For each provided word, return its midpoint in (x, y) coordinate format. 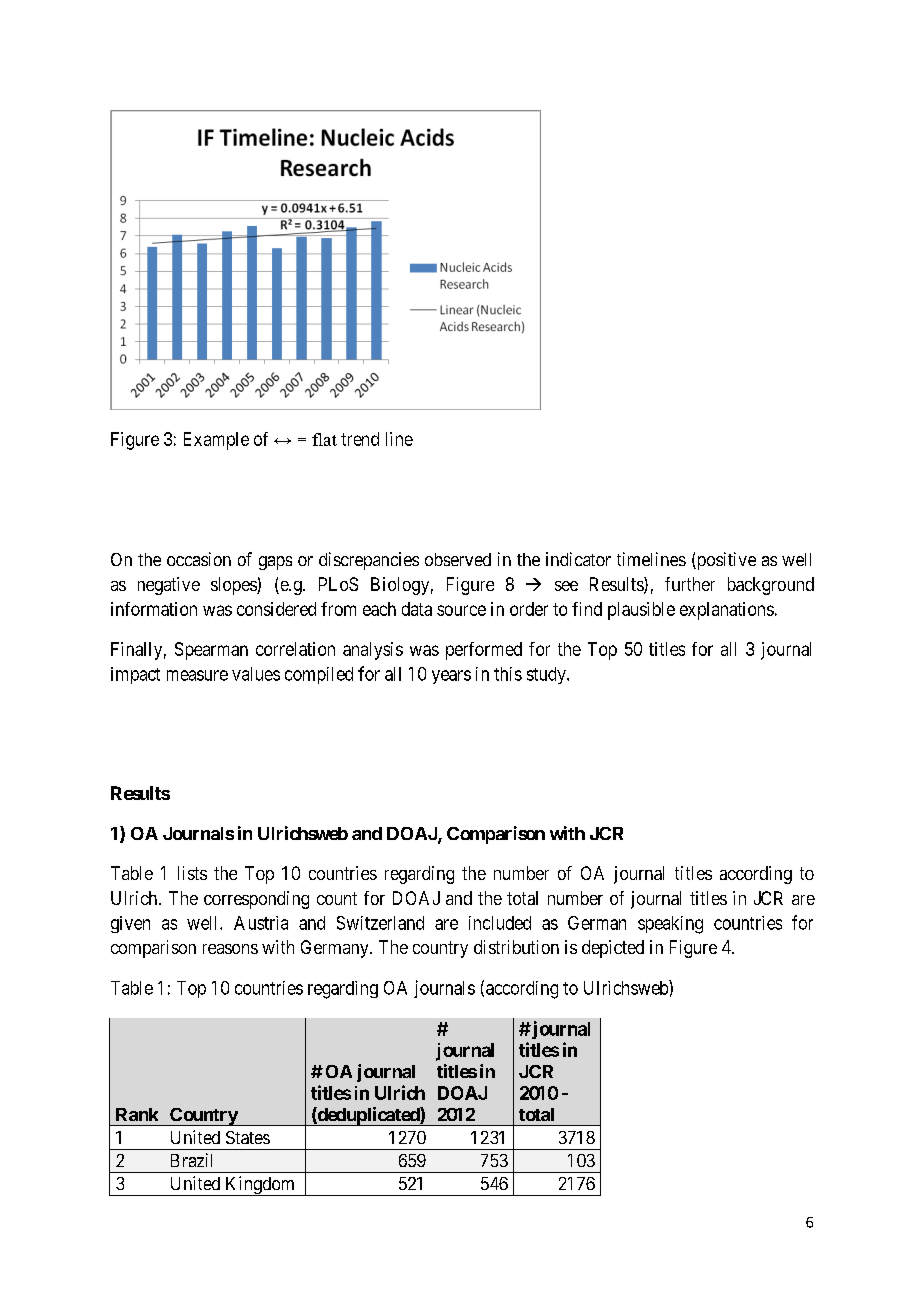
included (500, 923)
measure (197, 675)
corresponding (256, 900)
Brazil (191, 1160)
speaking (670, 925)
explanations (727, 611)
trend (360, 439)
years (451, 677)
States (248, 1137)
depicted (613, 949)
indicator (578, 559)
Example (216, 441)
